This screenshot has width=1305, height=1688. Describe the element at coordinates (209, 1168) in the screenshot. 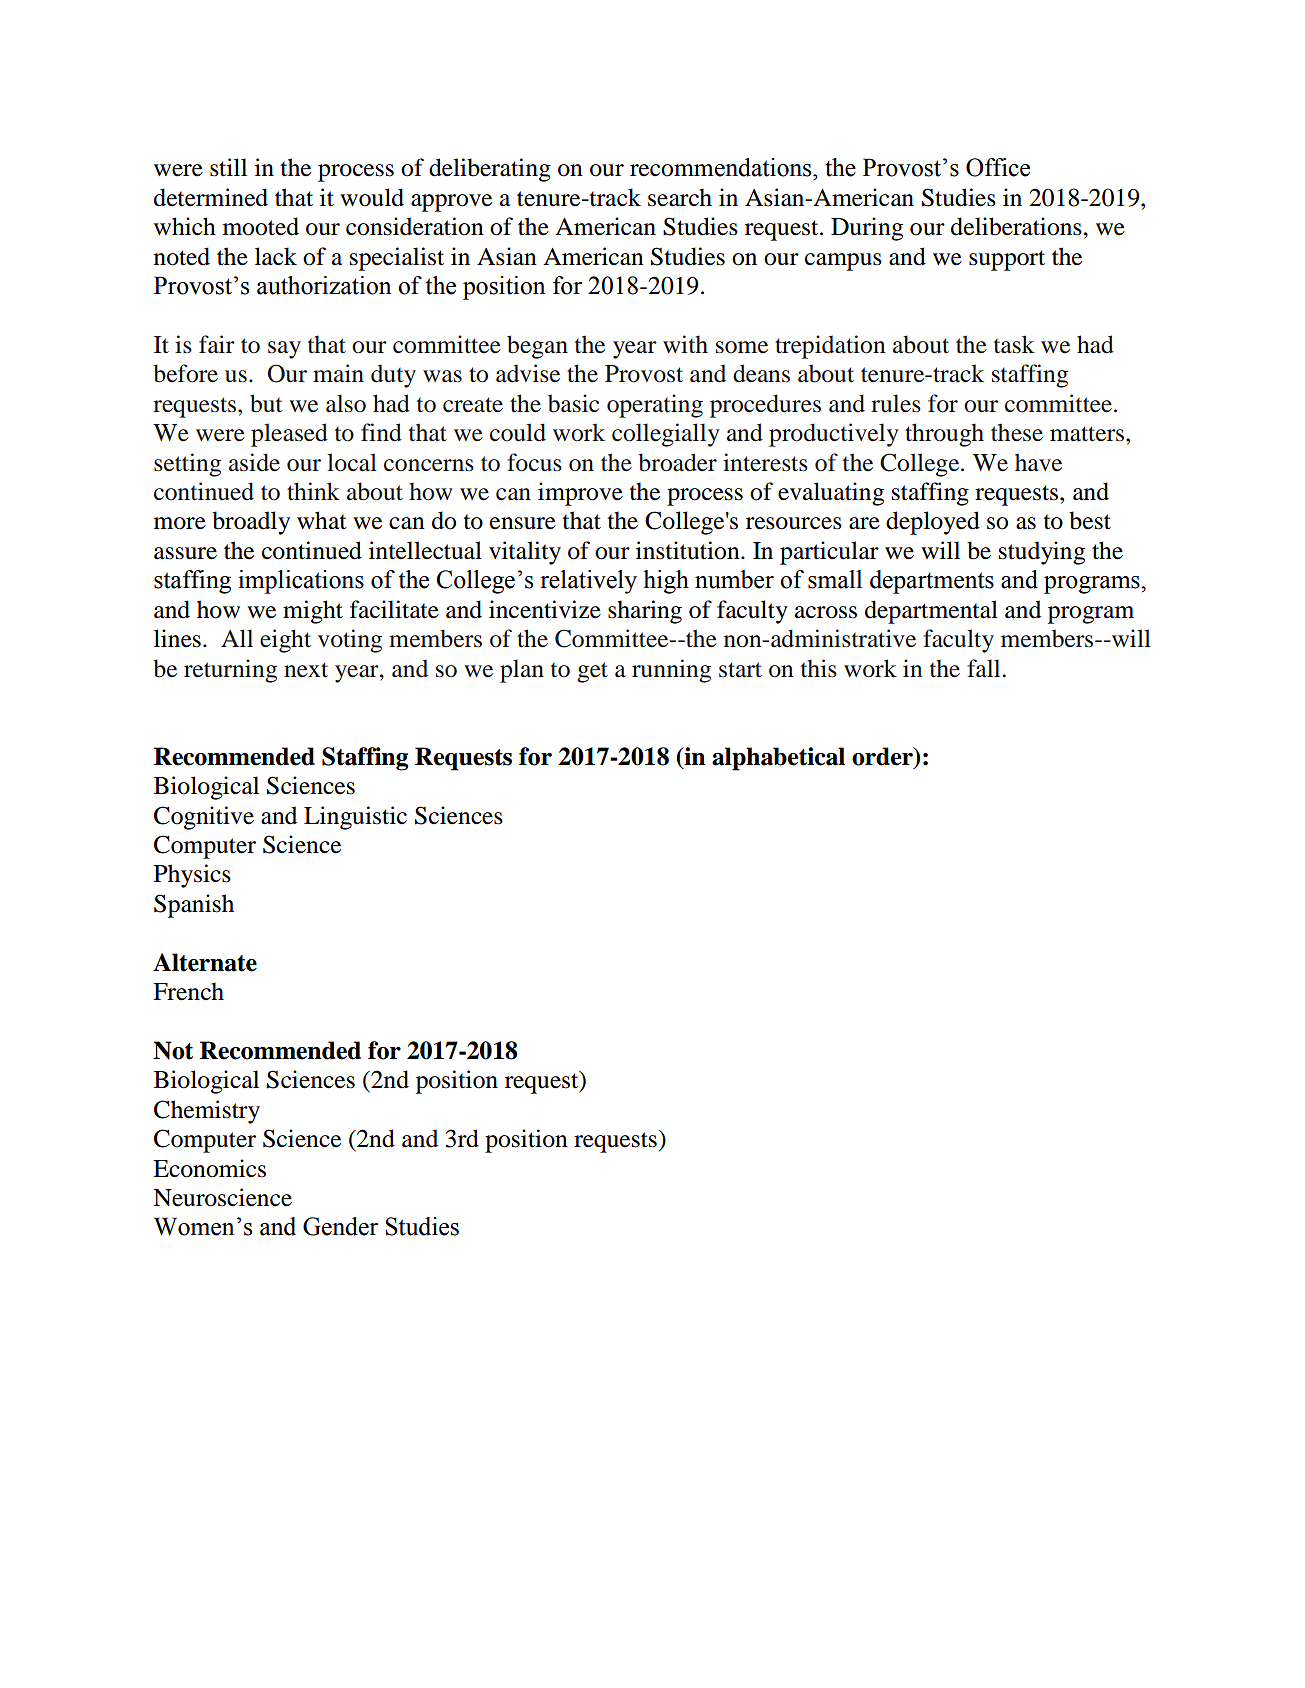

I see `Economics` at that location.
